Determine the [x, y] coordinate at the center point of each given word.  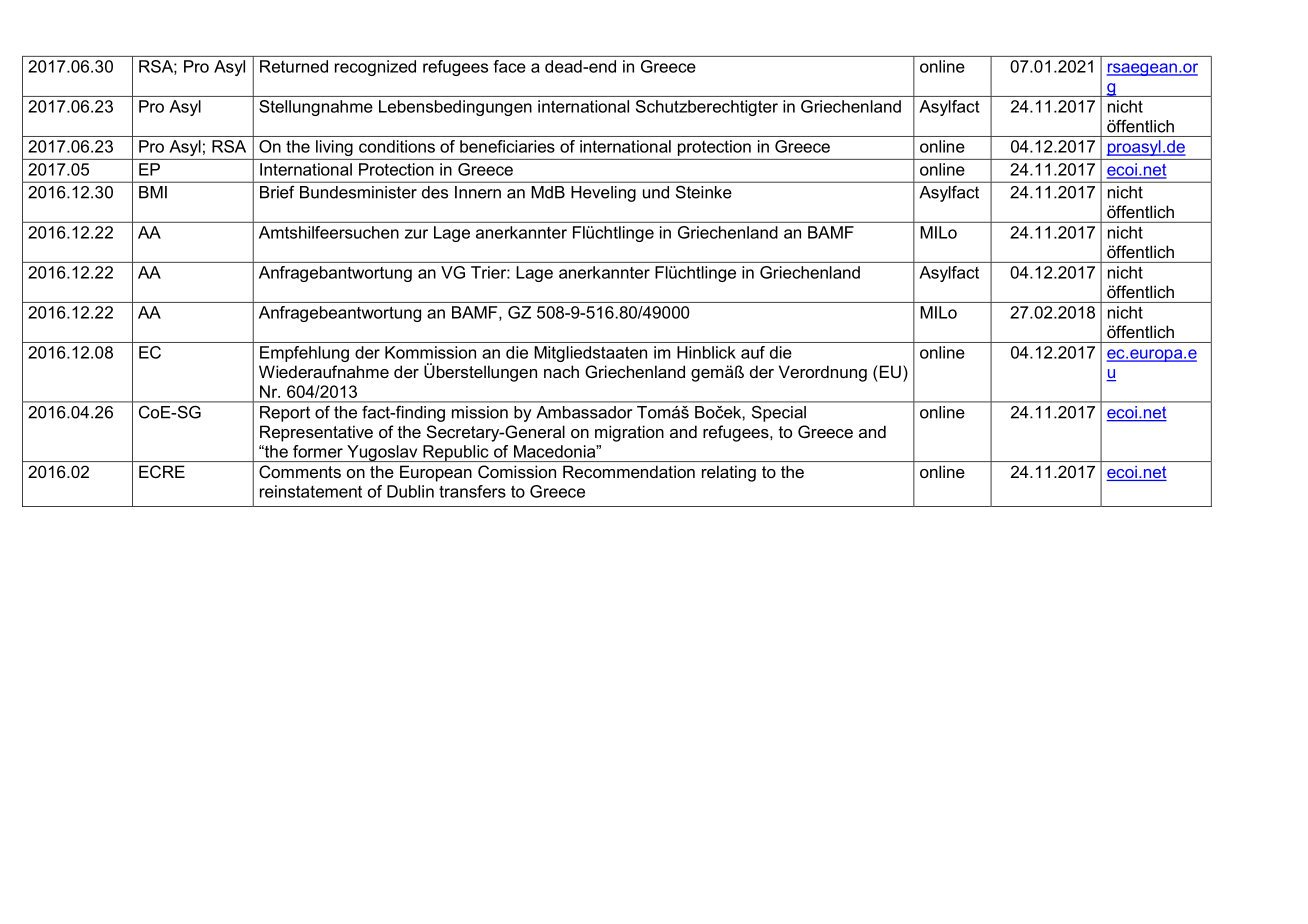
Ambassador [584, 412]
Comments [300, 471]
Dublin [410, 491]
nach [561, 371]
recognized [375, 68]
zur [416, 234]
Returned [294, 66]
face [509, 66]
